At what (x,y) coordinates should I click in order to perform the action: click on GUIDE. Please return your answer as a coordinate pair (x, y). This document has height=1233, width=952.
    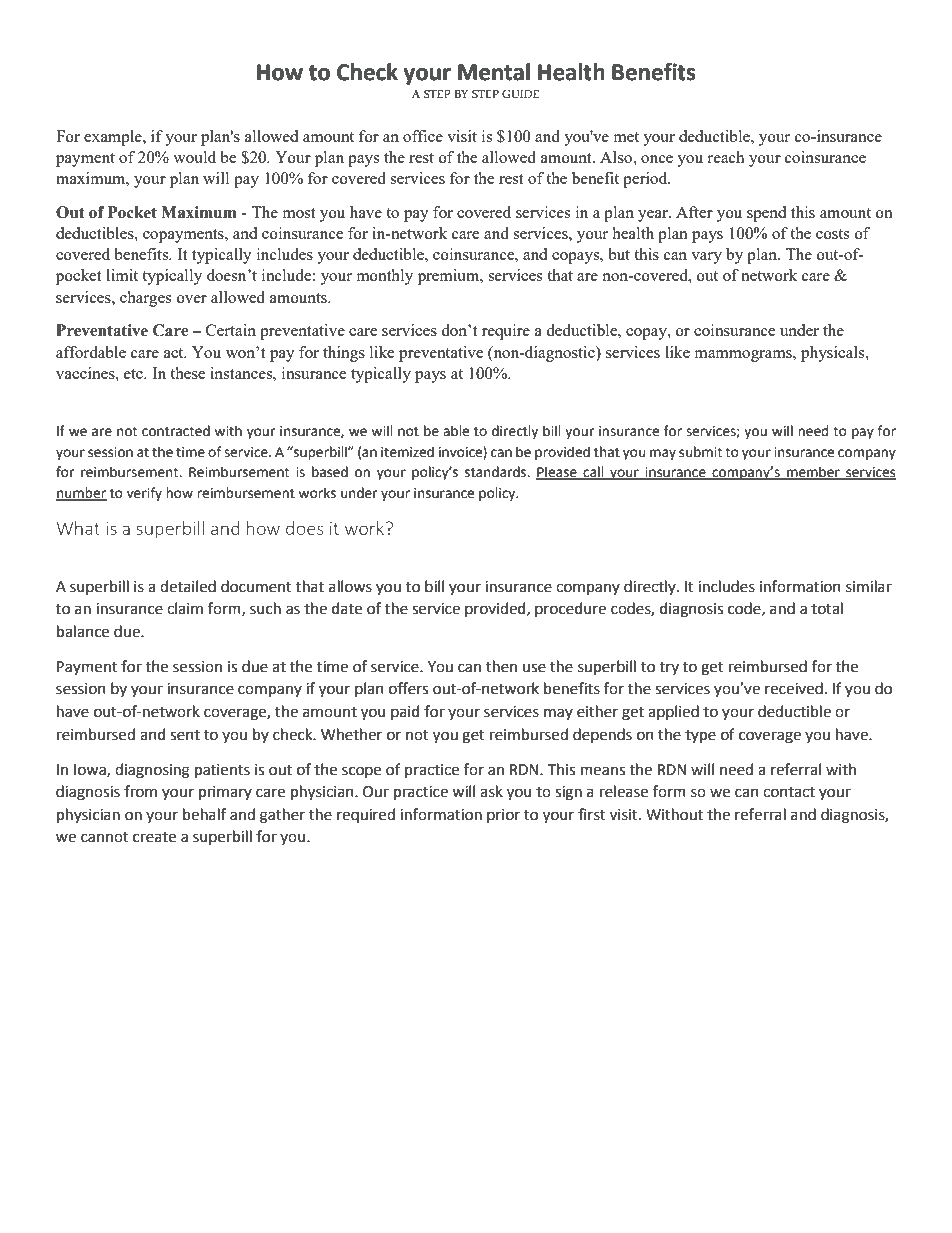
    Looking at the image, I should click on (520, 94).
